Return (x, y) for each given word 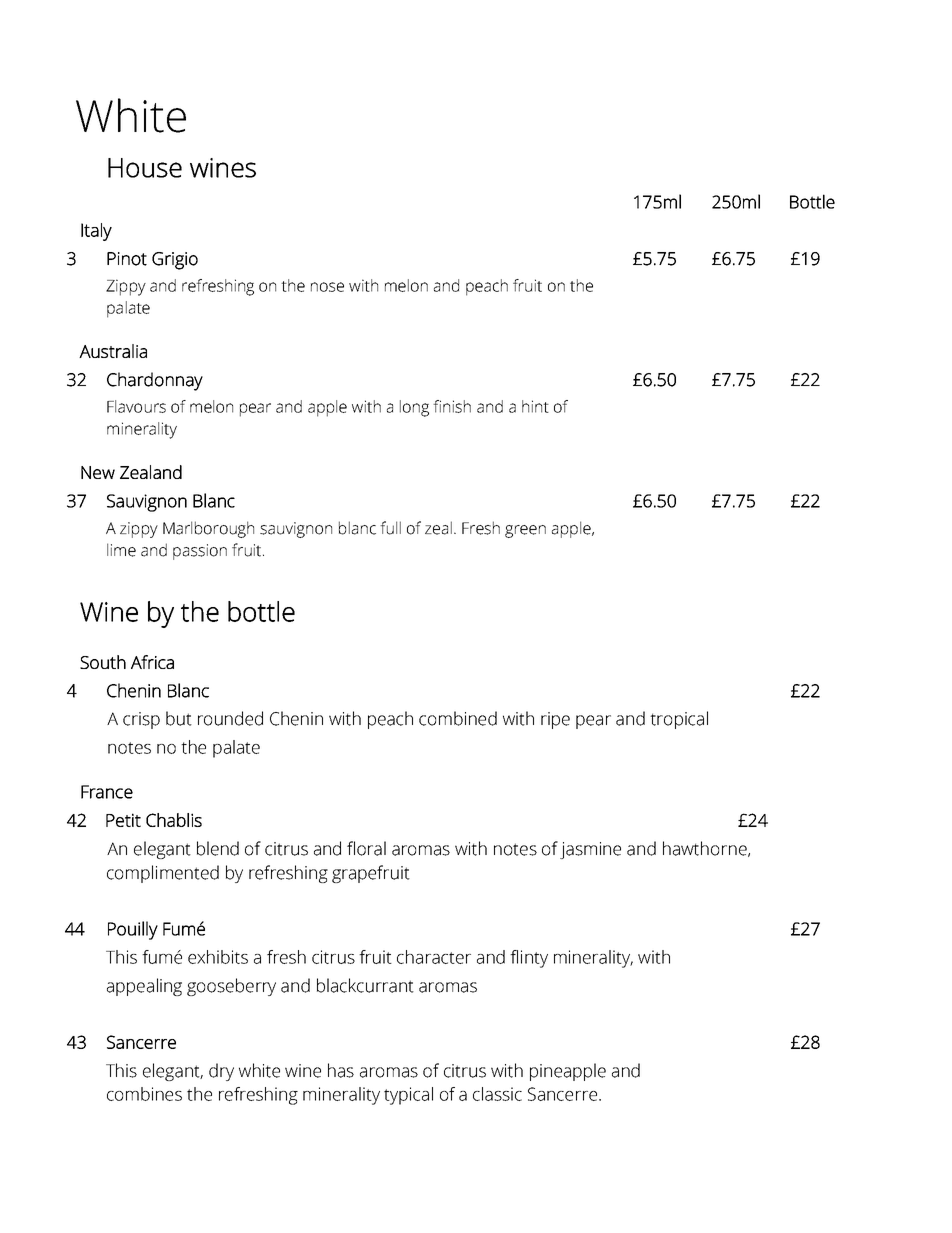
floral (366, 848)
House (145, 168)
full (390, 528)
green (525, 531)
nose (327, 287)
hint (535, 406)
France (107, 792)
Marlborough (208, 529)
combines (144, 1094)
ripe (555, 720)
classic (497, 1094)
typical (408, 1096)
